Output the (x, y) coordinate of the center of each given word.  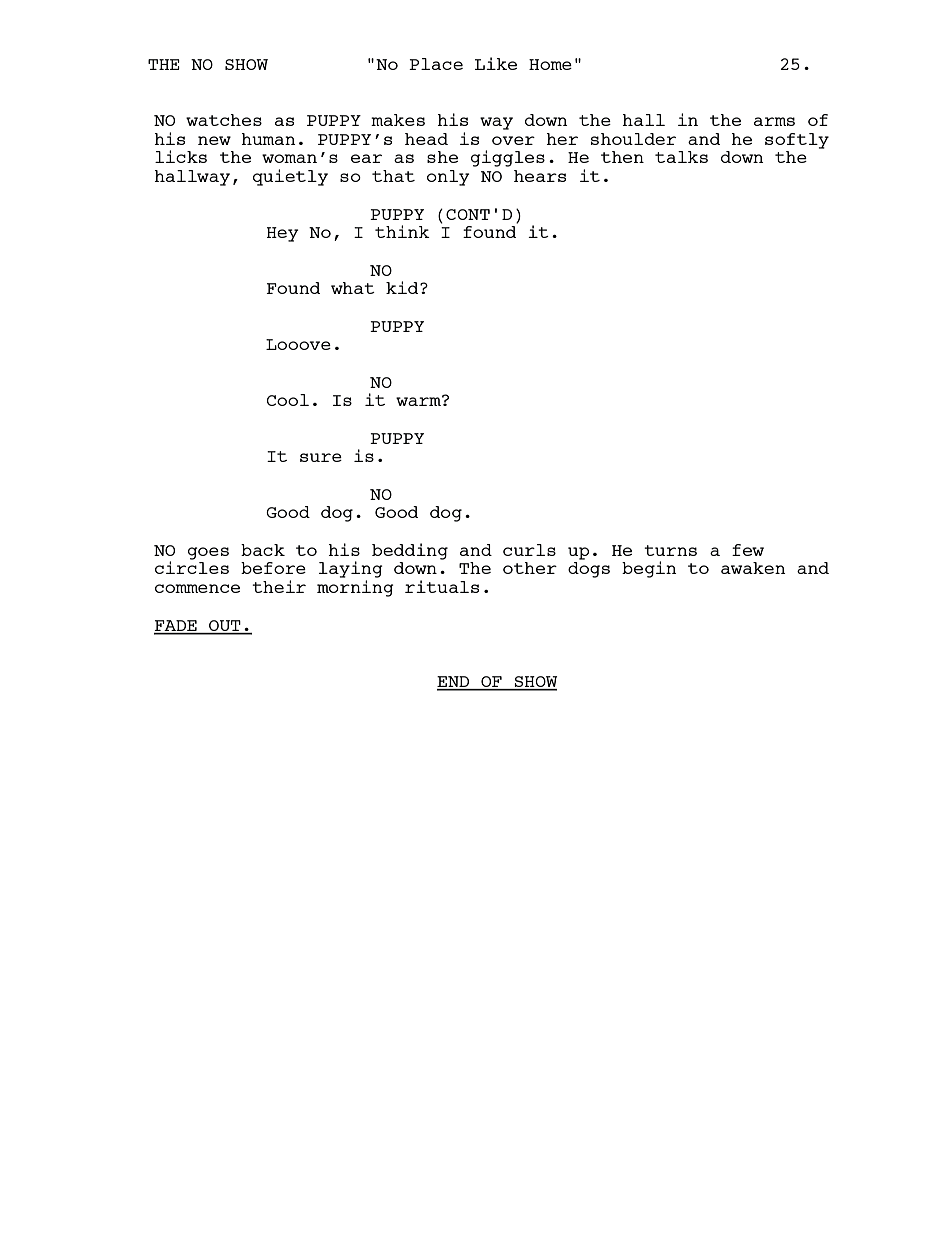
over (513, 140)
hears (540, 176)
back (263, 550)
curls (529, 550)
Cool (288, 400)
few (748, 550)
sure (321, 457)
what (353, 288)
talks (681, 157)
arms (774, 121)
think (402, 231)
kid (403, 287)
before (273, 568)
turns (670, 550)
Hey (283, 234)
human (268, 139)
